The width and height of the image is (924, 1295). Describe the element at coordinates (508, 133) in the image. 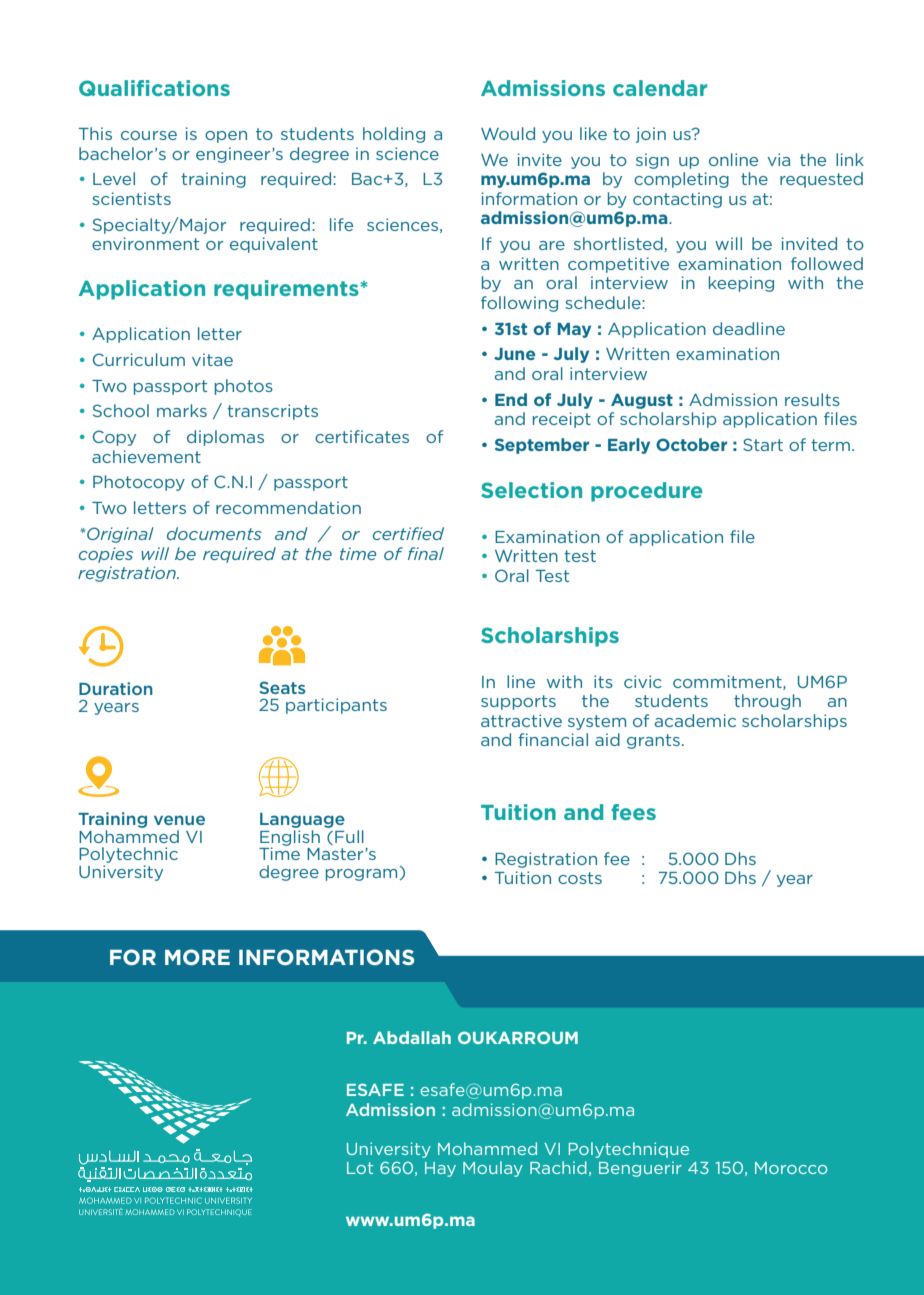

I see `Would` at that location.
